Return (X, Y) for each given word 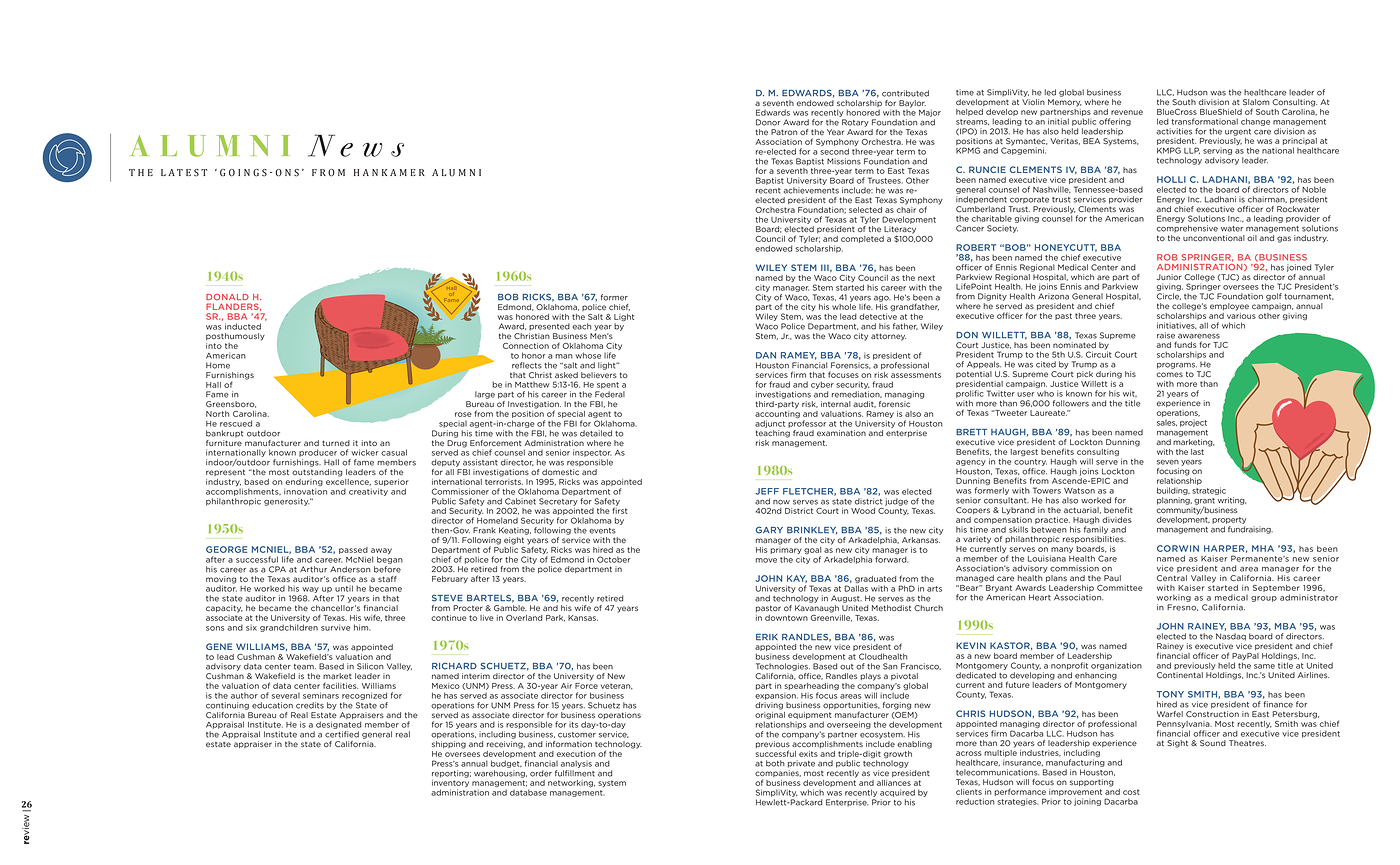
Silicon (370, 666)
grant (1204, 501)
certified (342, 734)
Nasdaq (1231, 637)
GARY (769, 530)
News (356, 145)
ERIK (767, 637)
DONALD (227, 297)
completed (862, 239)
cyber (822, 385)
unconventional (1214, 238)
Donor (768, 122)
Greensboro (231, 404)
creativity (368, 492)
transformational (1204, 121)
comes (1170, 375)
